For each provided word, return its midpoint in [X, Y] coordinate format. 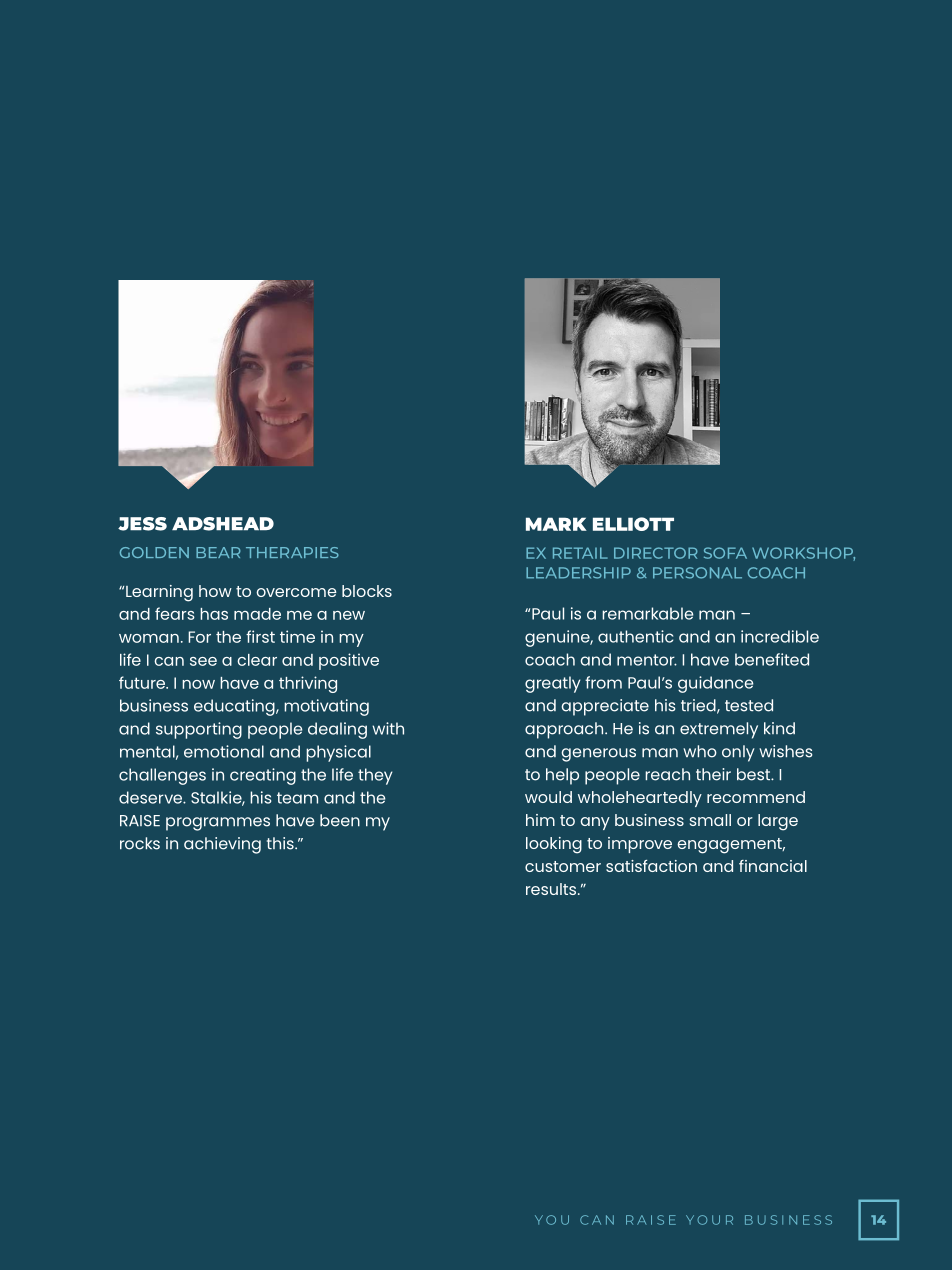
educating [235, 707]
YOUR [709, 1220]
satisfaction [651, 866]
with [388, 728]
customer [563, 866]
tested [749, 705]
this [281, 843]
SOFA [725, 553]
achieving [222, 845]
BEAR [218, 552]
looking [554, 845]
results [552, 889]
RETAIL [580, 553]
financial [773, 866]
